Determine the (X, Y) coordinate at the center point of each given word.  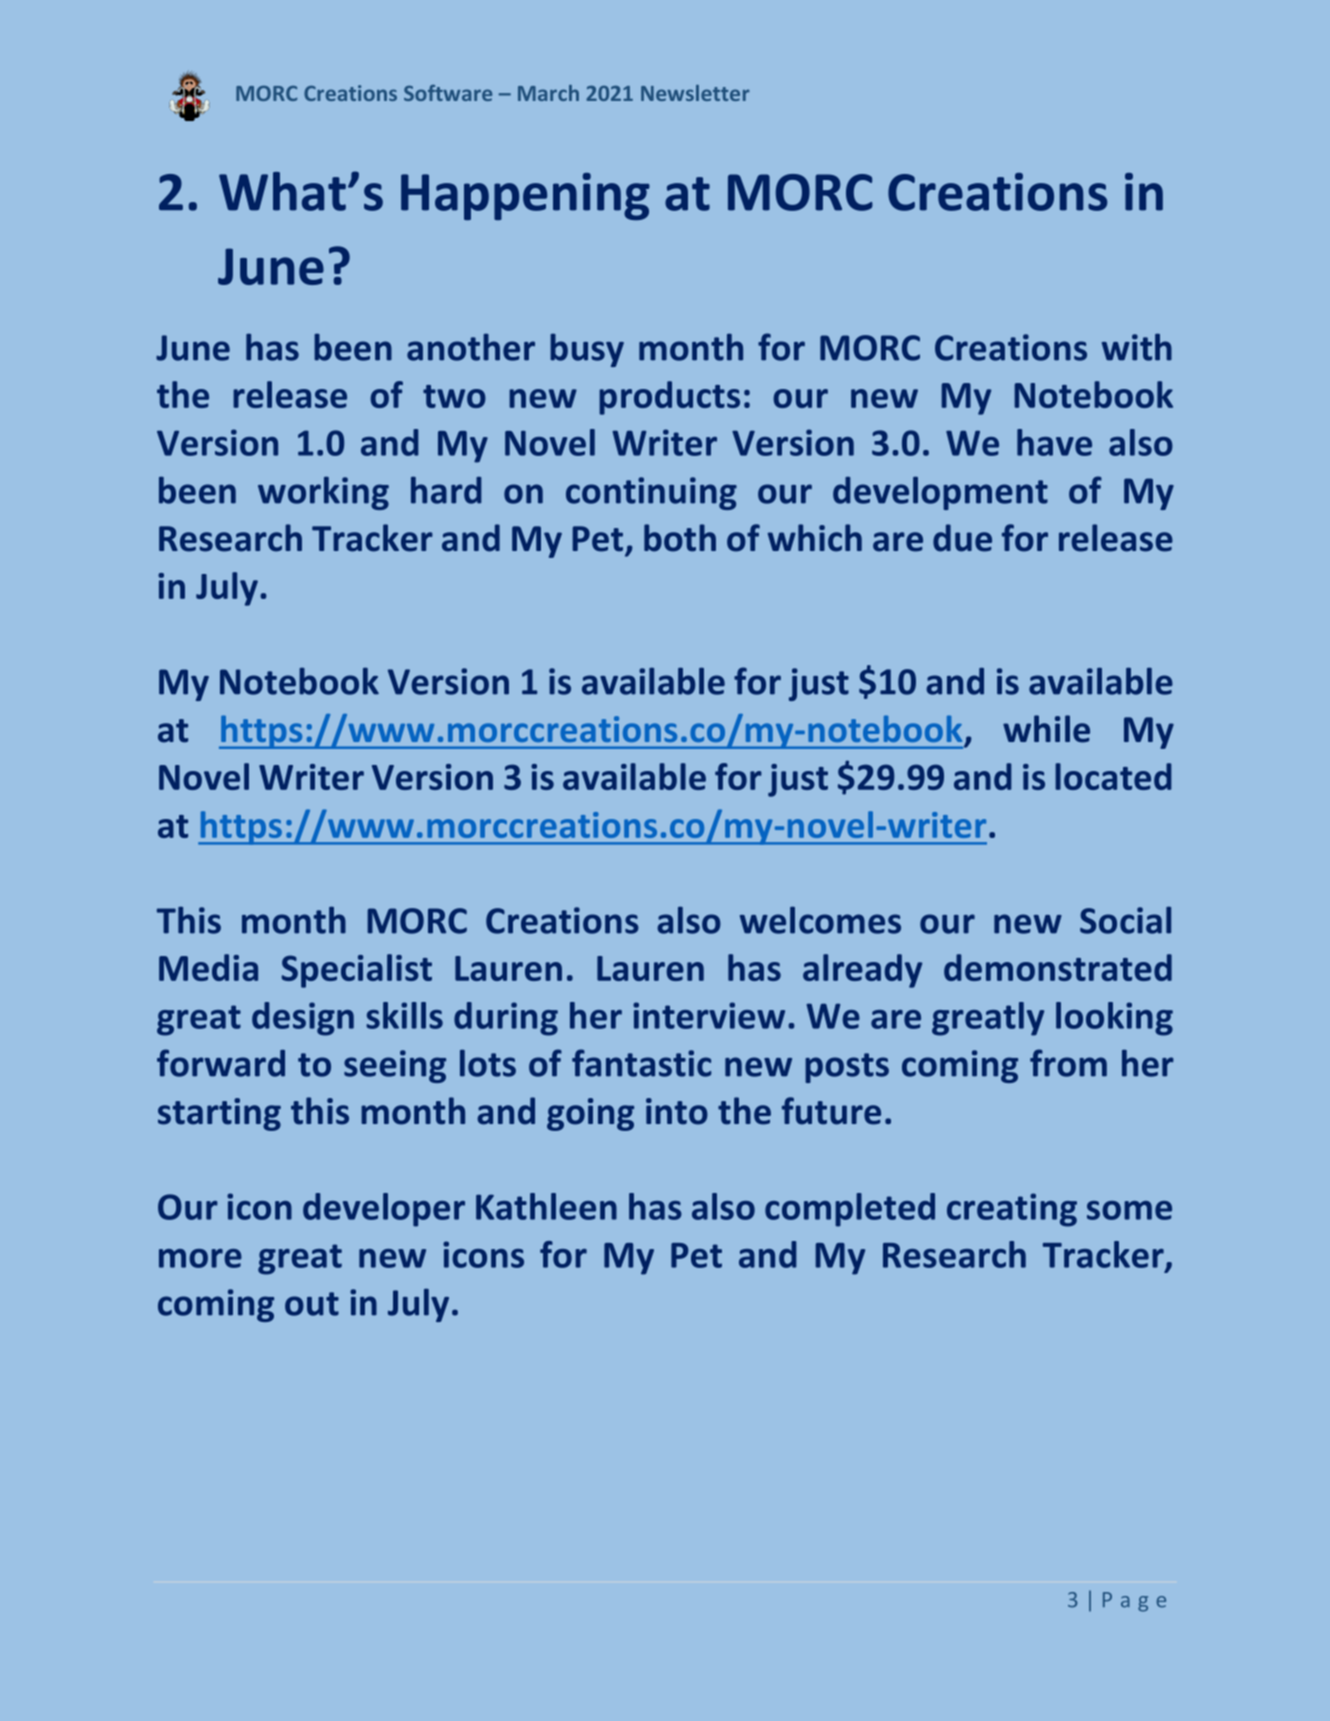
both (680, 538)
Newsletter (695, 93)
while (1046, 729)
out (312, 1304)
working (323, 493)
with (1137, 347)
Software (448, 93)
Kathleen (546, 1206)
